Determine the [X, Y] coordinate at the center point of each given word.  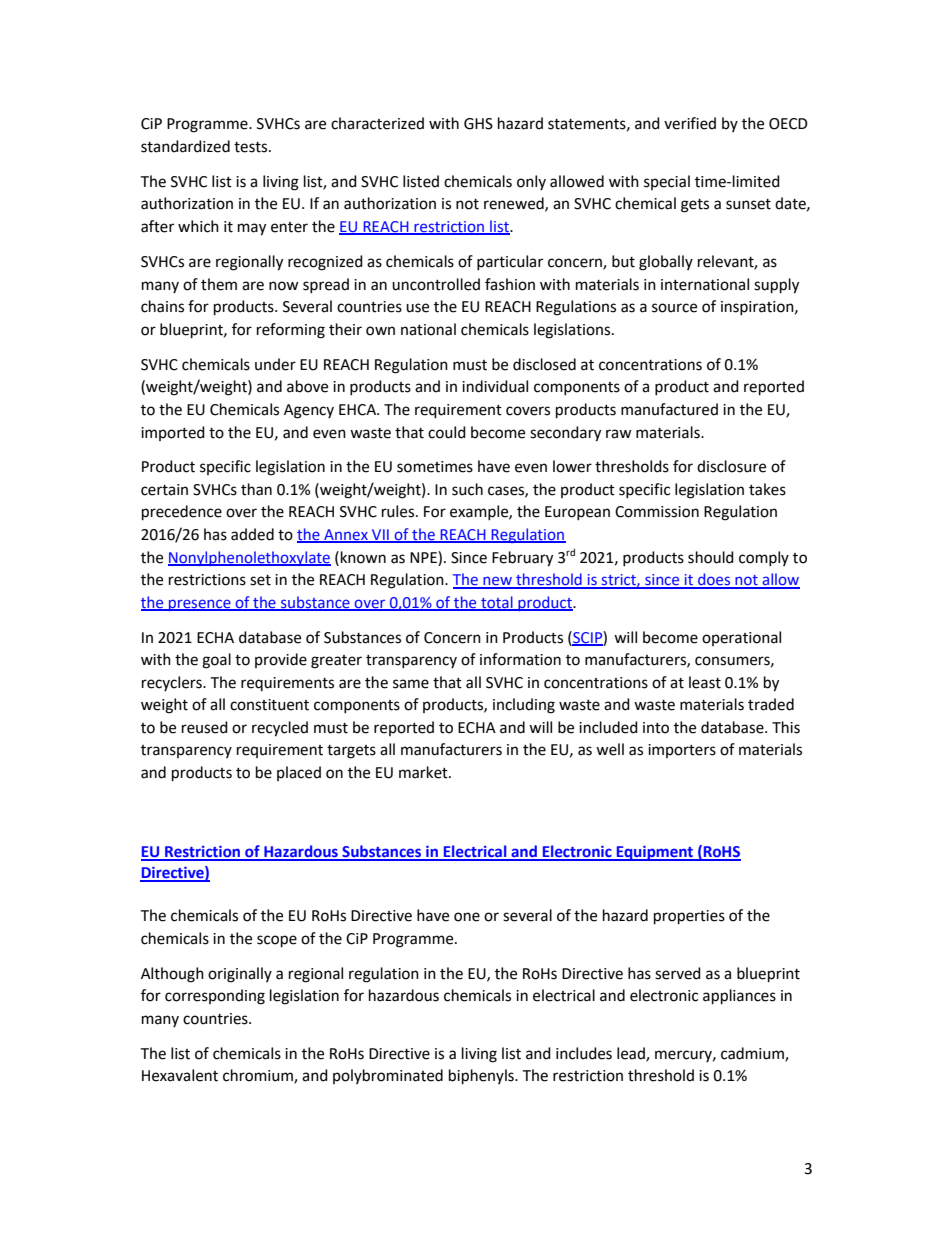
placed [299, 773]
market [424, 772]
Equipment [655, 853]
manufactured [669, 409]
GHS [478, 124]
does [714, 580]
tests [252, 147]
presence [200, 605]
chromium [259, 1076]
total [497, 603]
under [275, 364]
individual [495, 386]
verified [690, 123]
